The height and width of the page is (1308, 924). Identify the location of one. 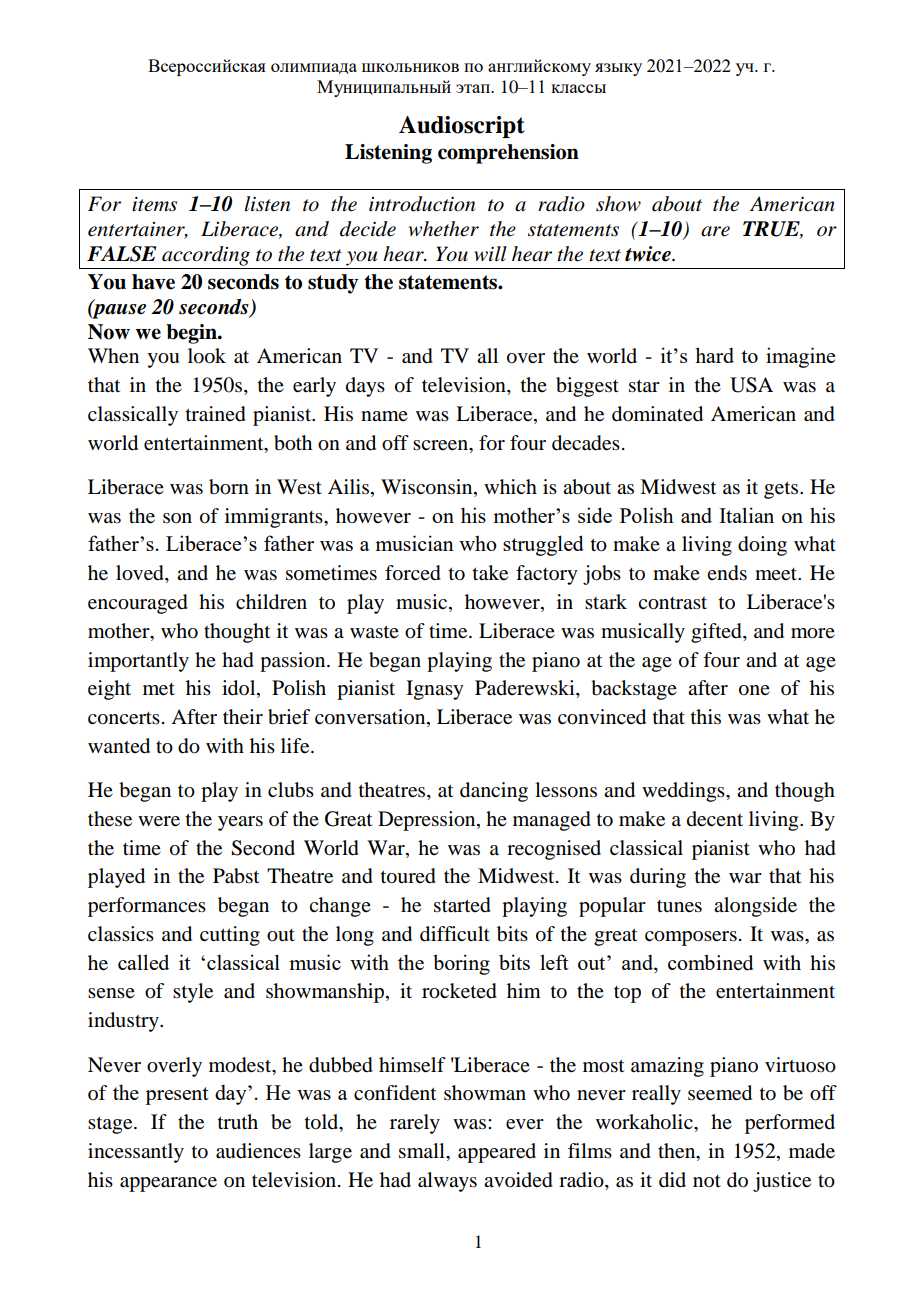
(754, 690).
